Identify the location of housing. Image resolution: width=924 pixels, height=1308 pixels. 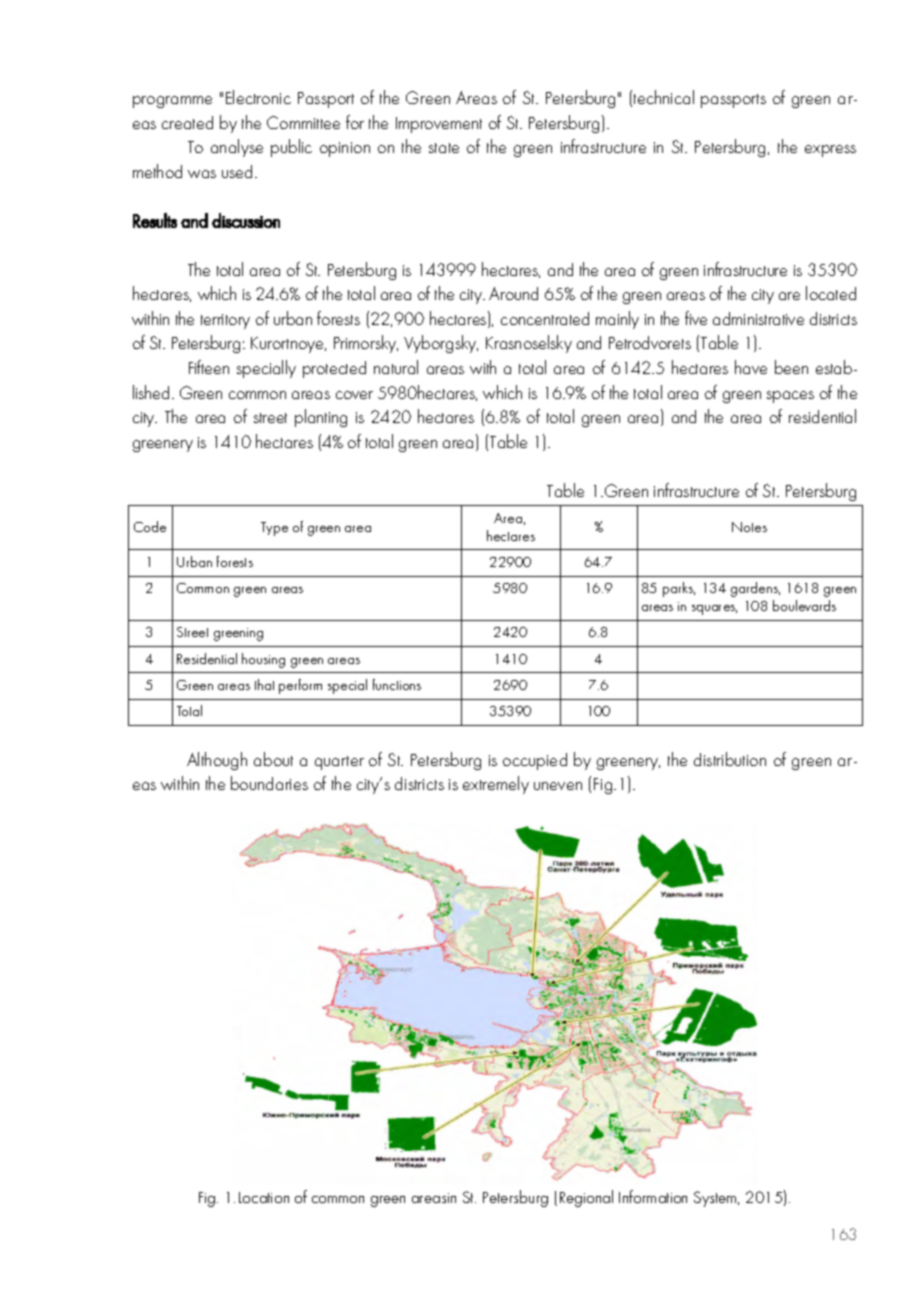
(263, 660).
